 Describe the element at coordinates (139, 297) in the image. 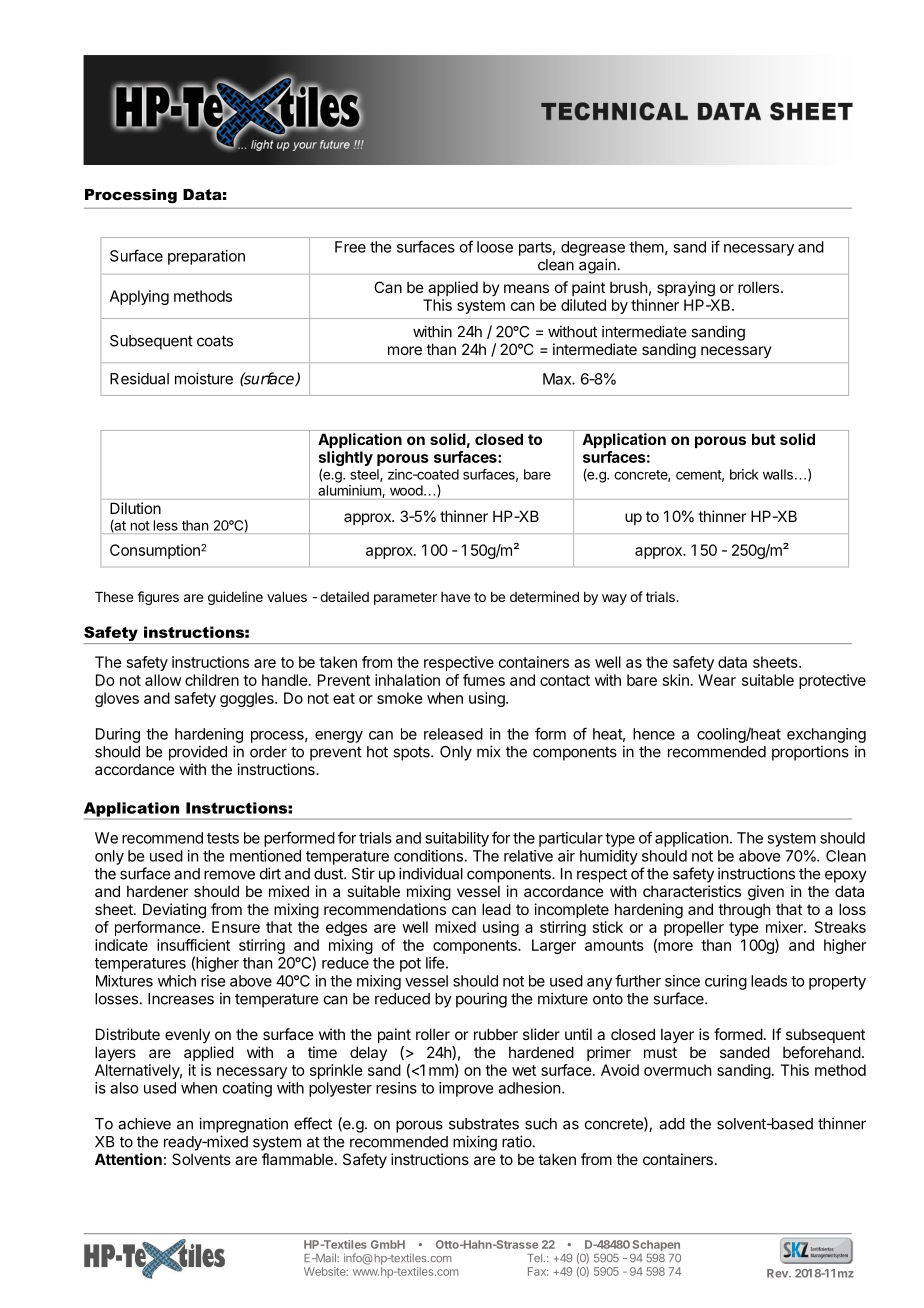

I see `Applying` at that location.
